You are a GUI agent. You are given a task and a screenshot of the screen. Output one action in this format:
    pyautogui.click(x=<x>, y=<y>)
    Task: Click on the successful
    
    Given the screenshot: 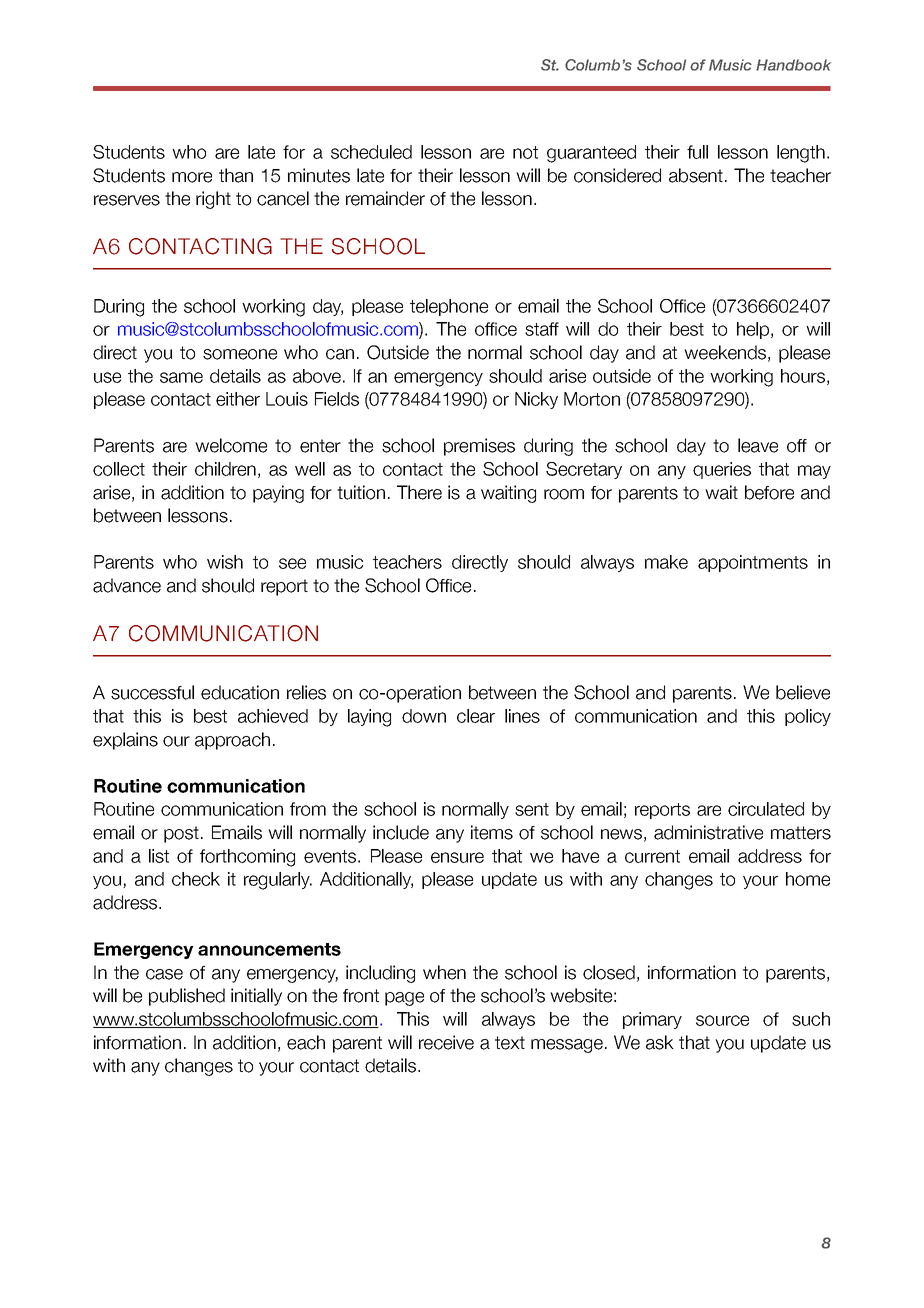 What is the action you would take?
    pyautogui.click(x=152, y=692)
